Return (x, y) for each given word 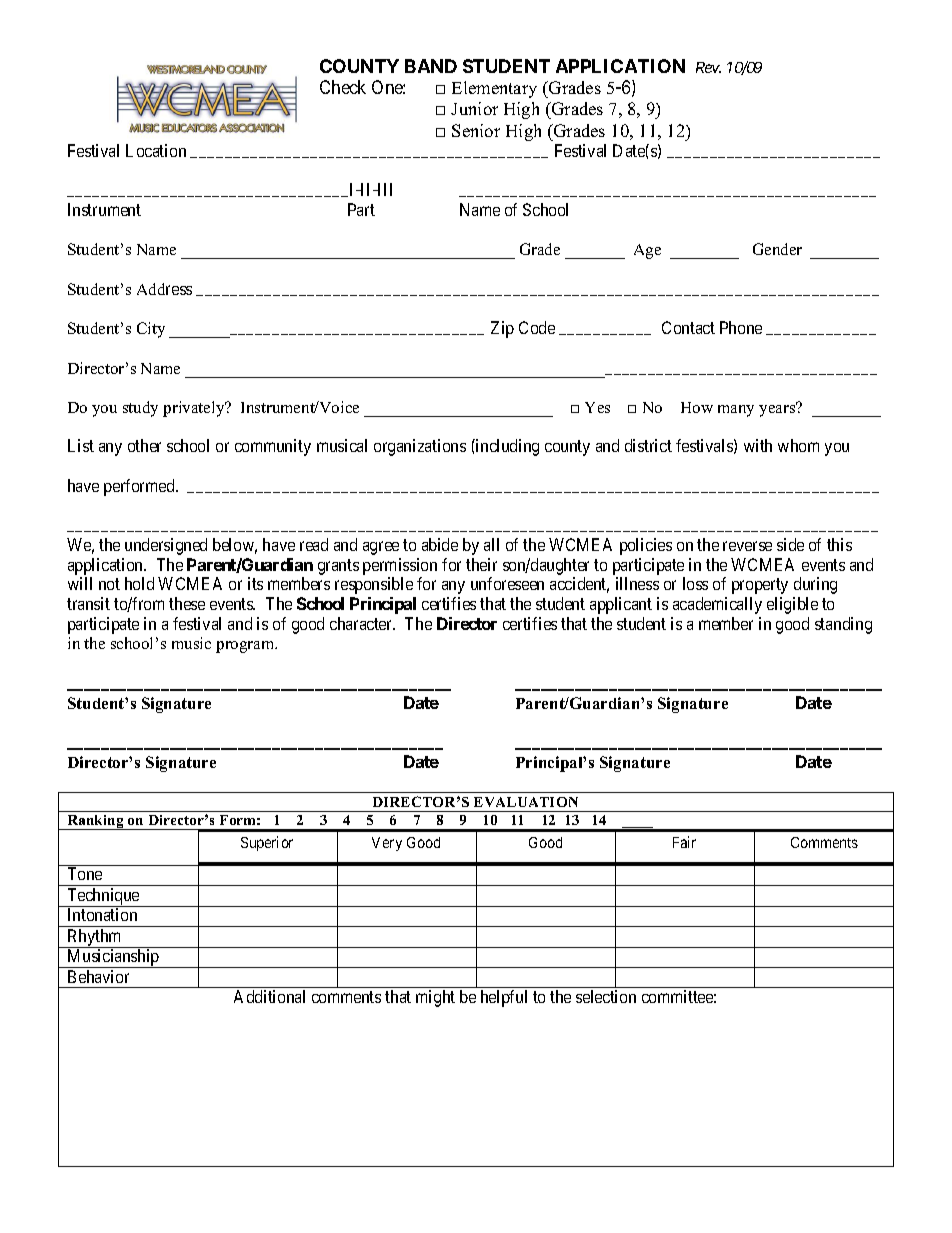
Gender (777, 249)
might (435, 998)
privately (195, 409)
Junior (474, 108)
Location (156, 150)
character (362, 623)
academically (717, 605)
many (736, 411)
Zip (502, 329)
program (246, 647)
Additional (269, 996)
